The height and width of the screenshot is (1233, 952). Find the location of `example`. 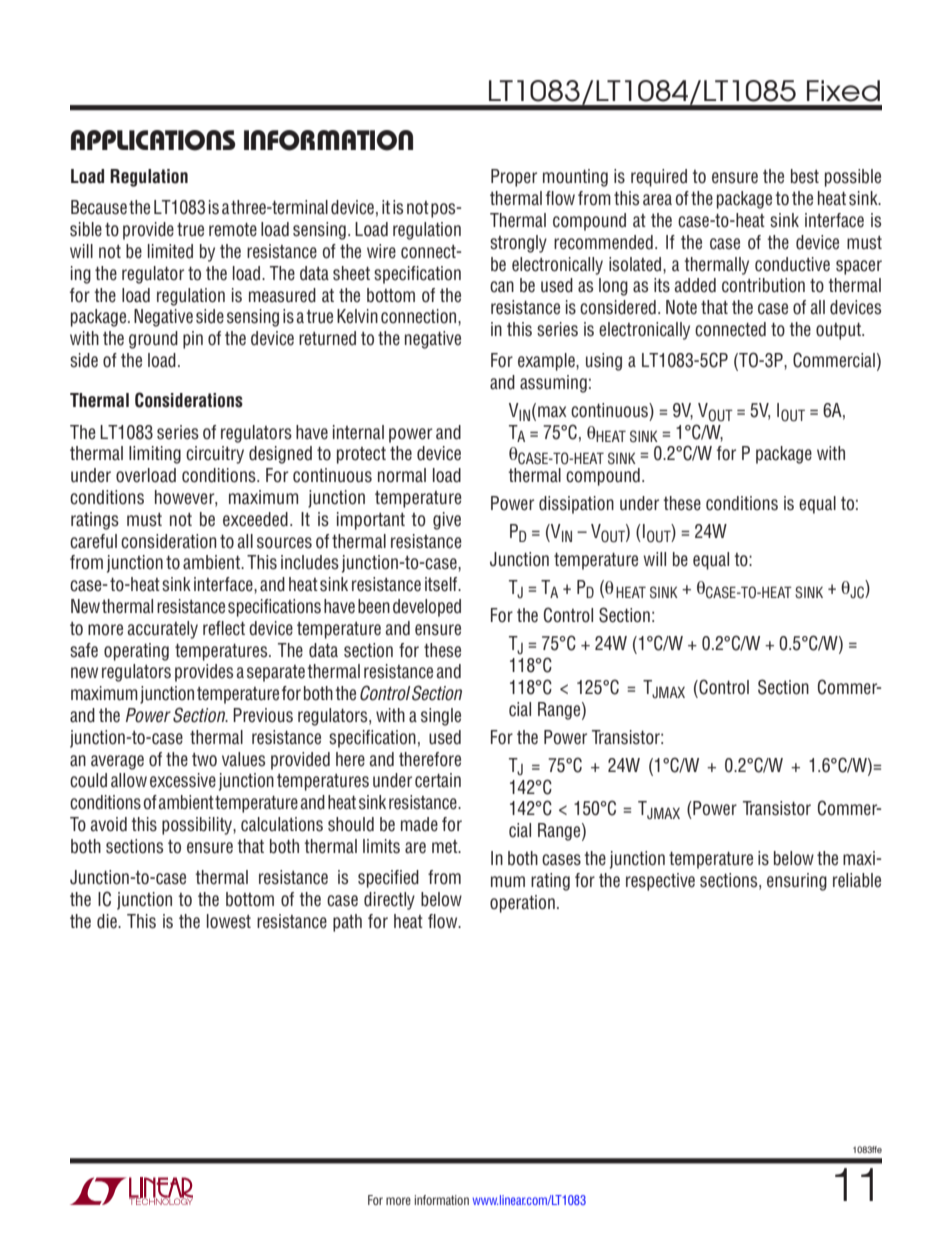

example is located at coordinates (547, 362).
